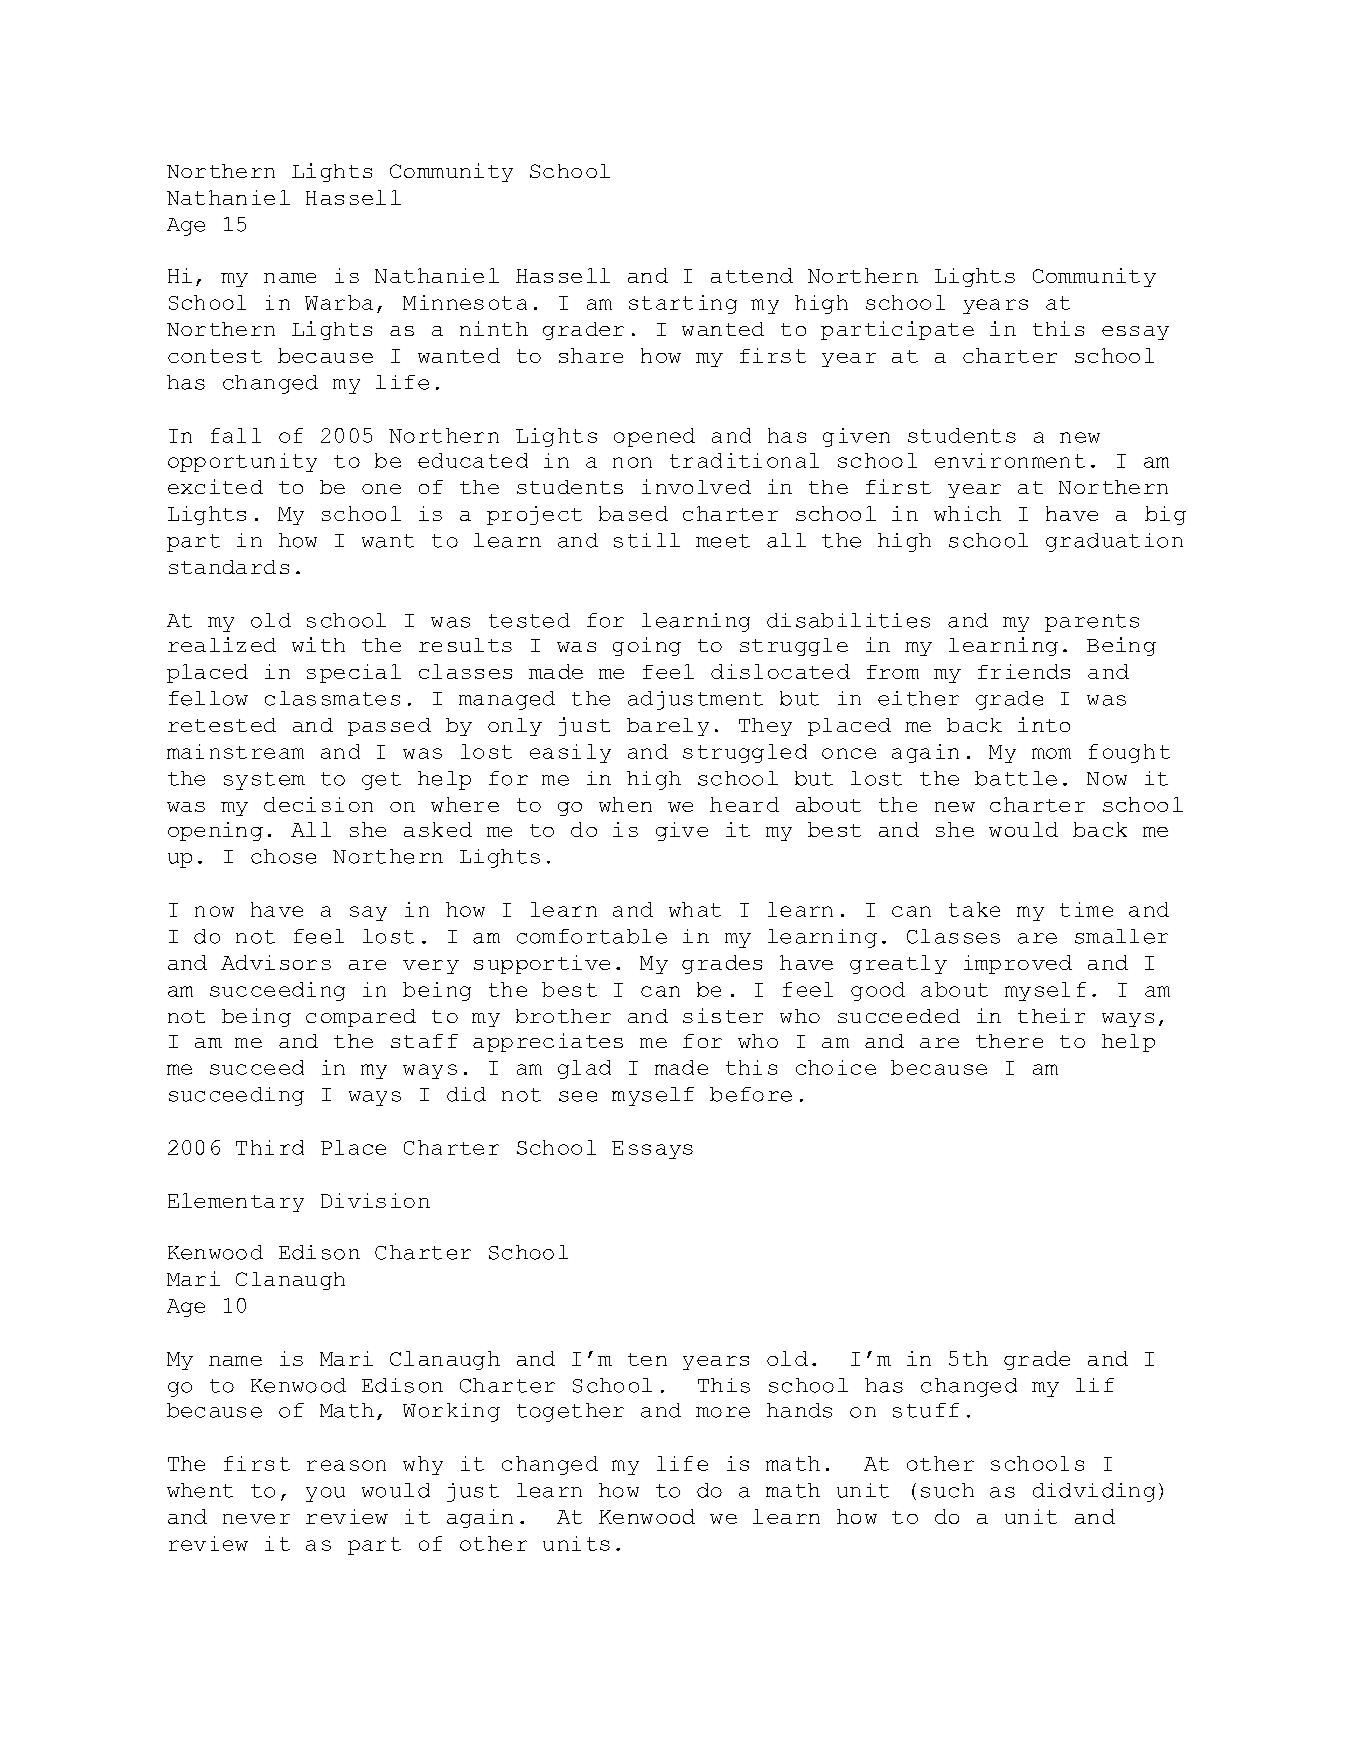  I want to click on going, so click(647, 646).
